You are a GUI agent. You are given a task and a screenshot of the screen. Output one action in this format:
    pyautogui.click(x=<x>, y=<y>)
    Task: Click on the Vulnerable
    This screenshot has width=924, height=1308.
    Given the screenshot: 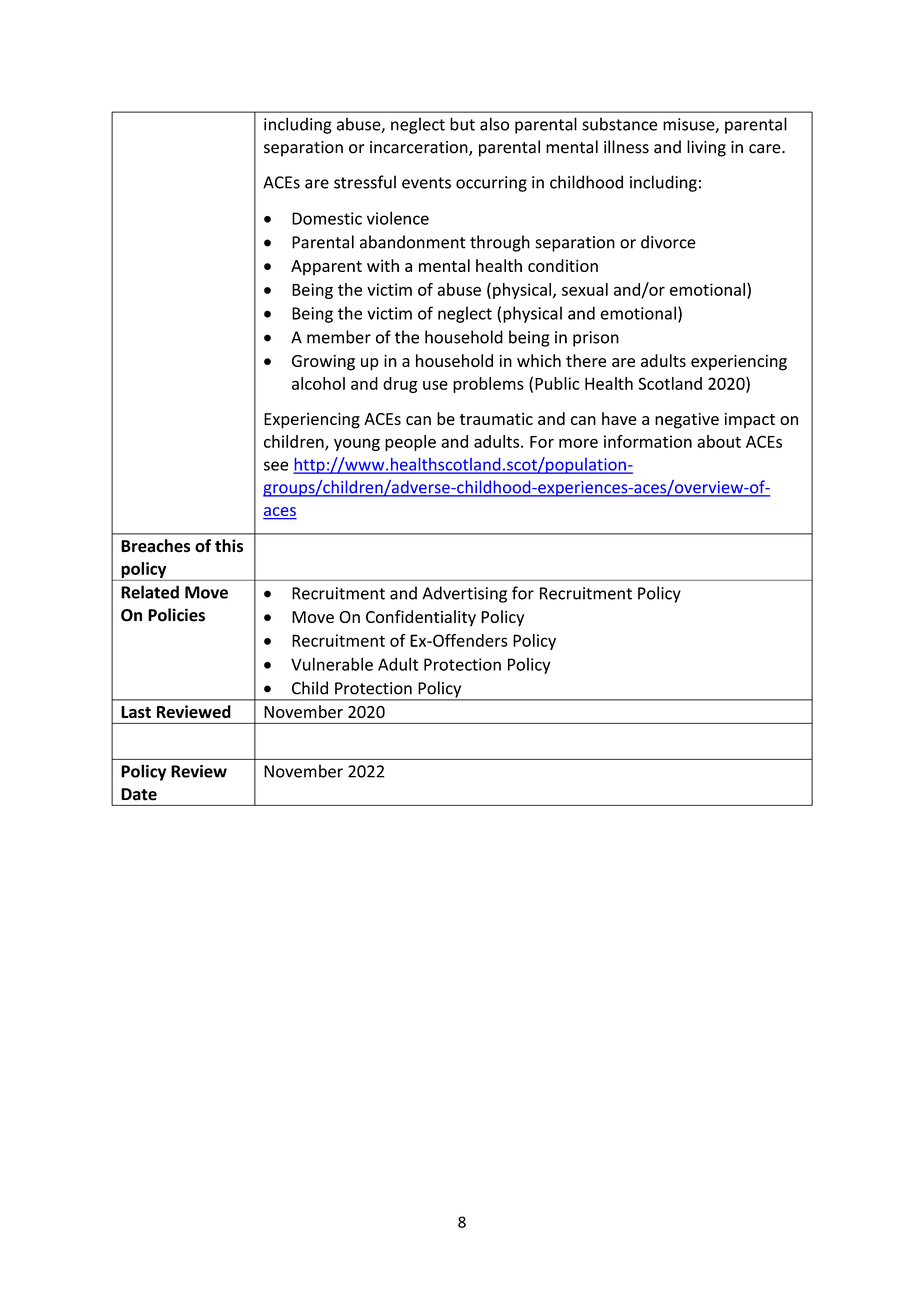 What is the action you would take?
    pyautogui.click(x=332, y=664)
